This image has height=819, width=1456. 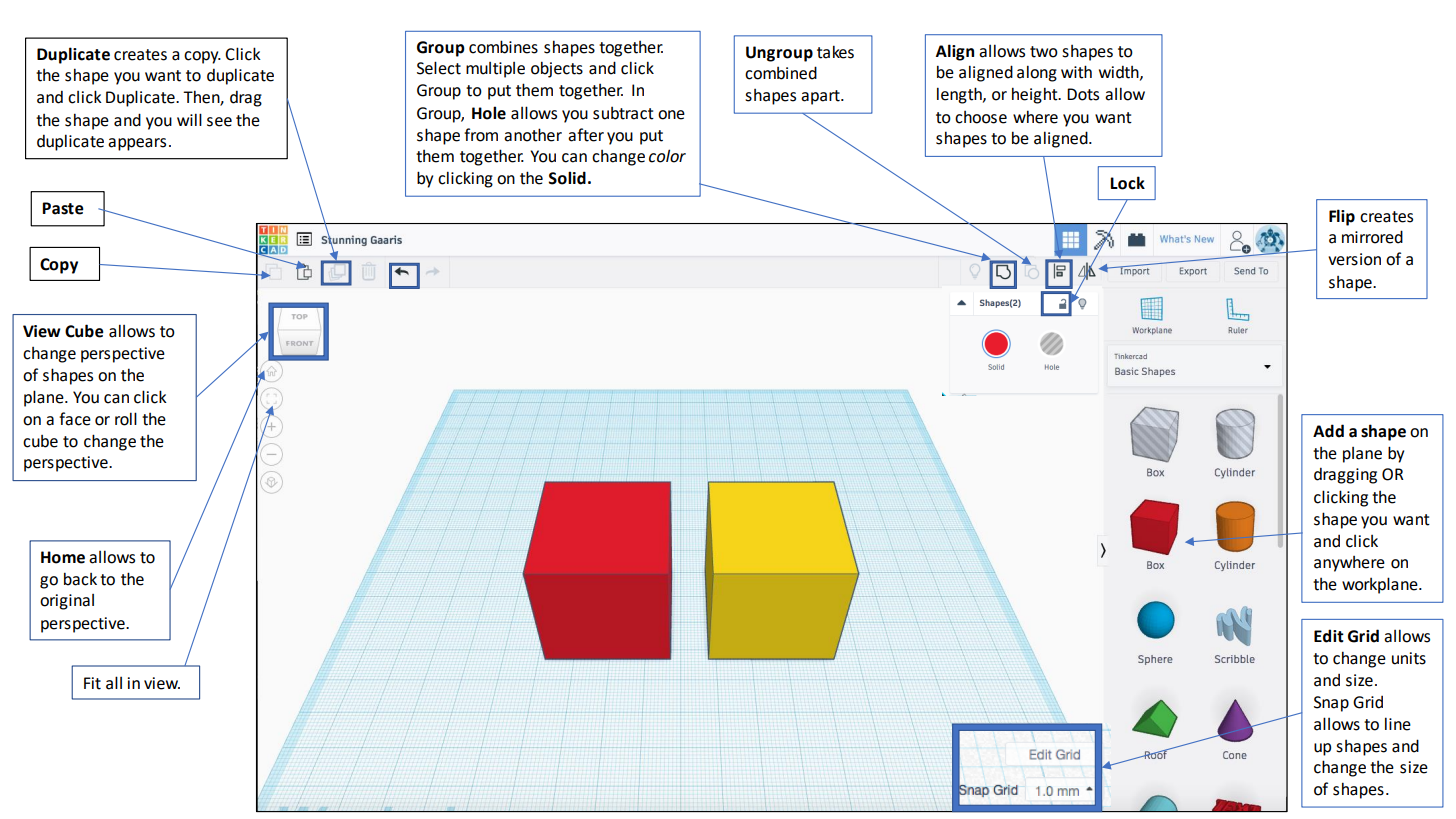 What do you see at coordinates (1331, 704) in the image?
I see `Snap` at bounding box center [1331, 704].
